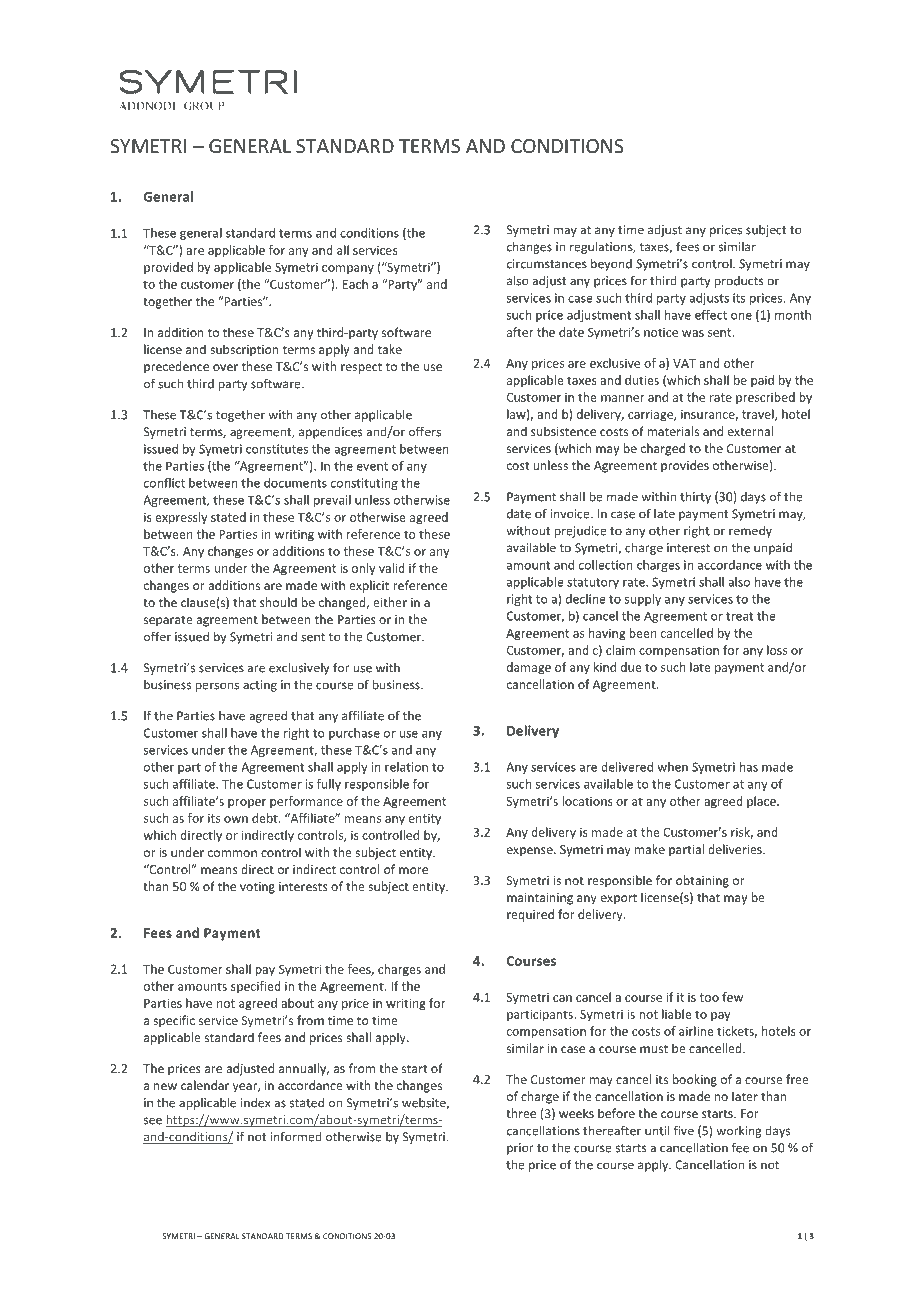  I want to click on index, so click(255, 1103).
